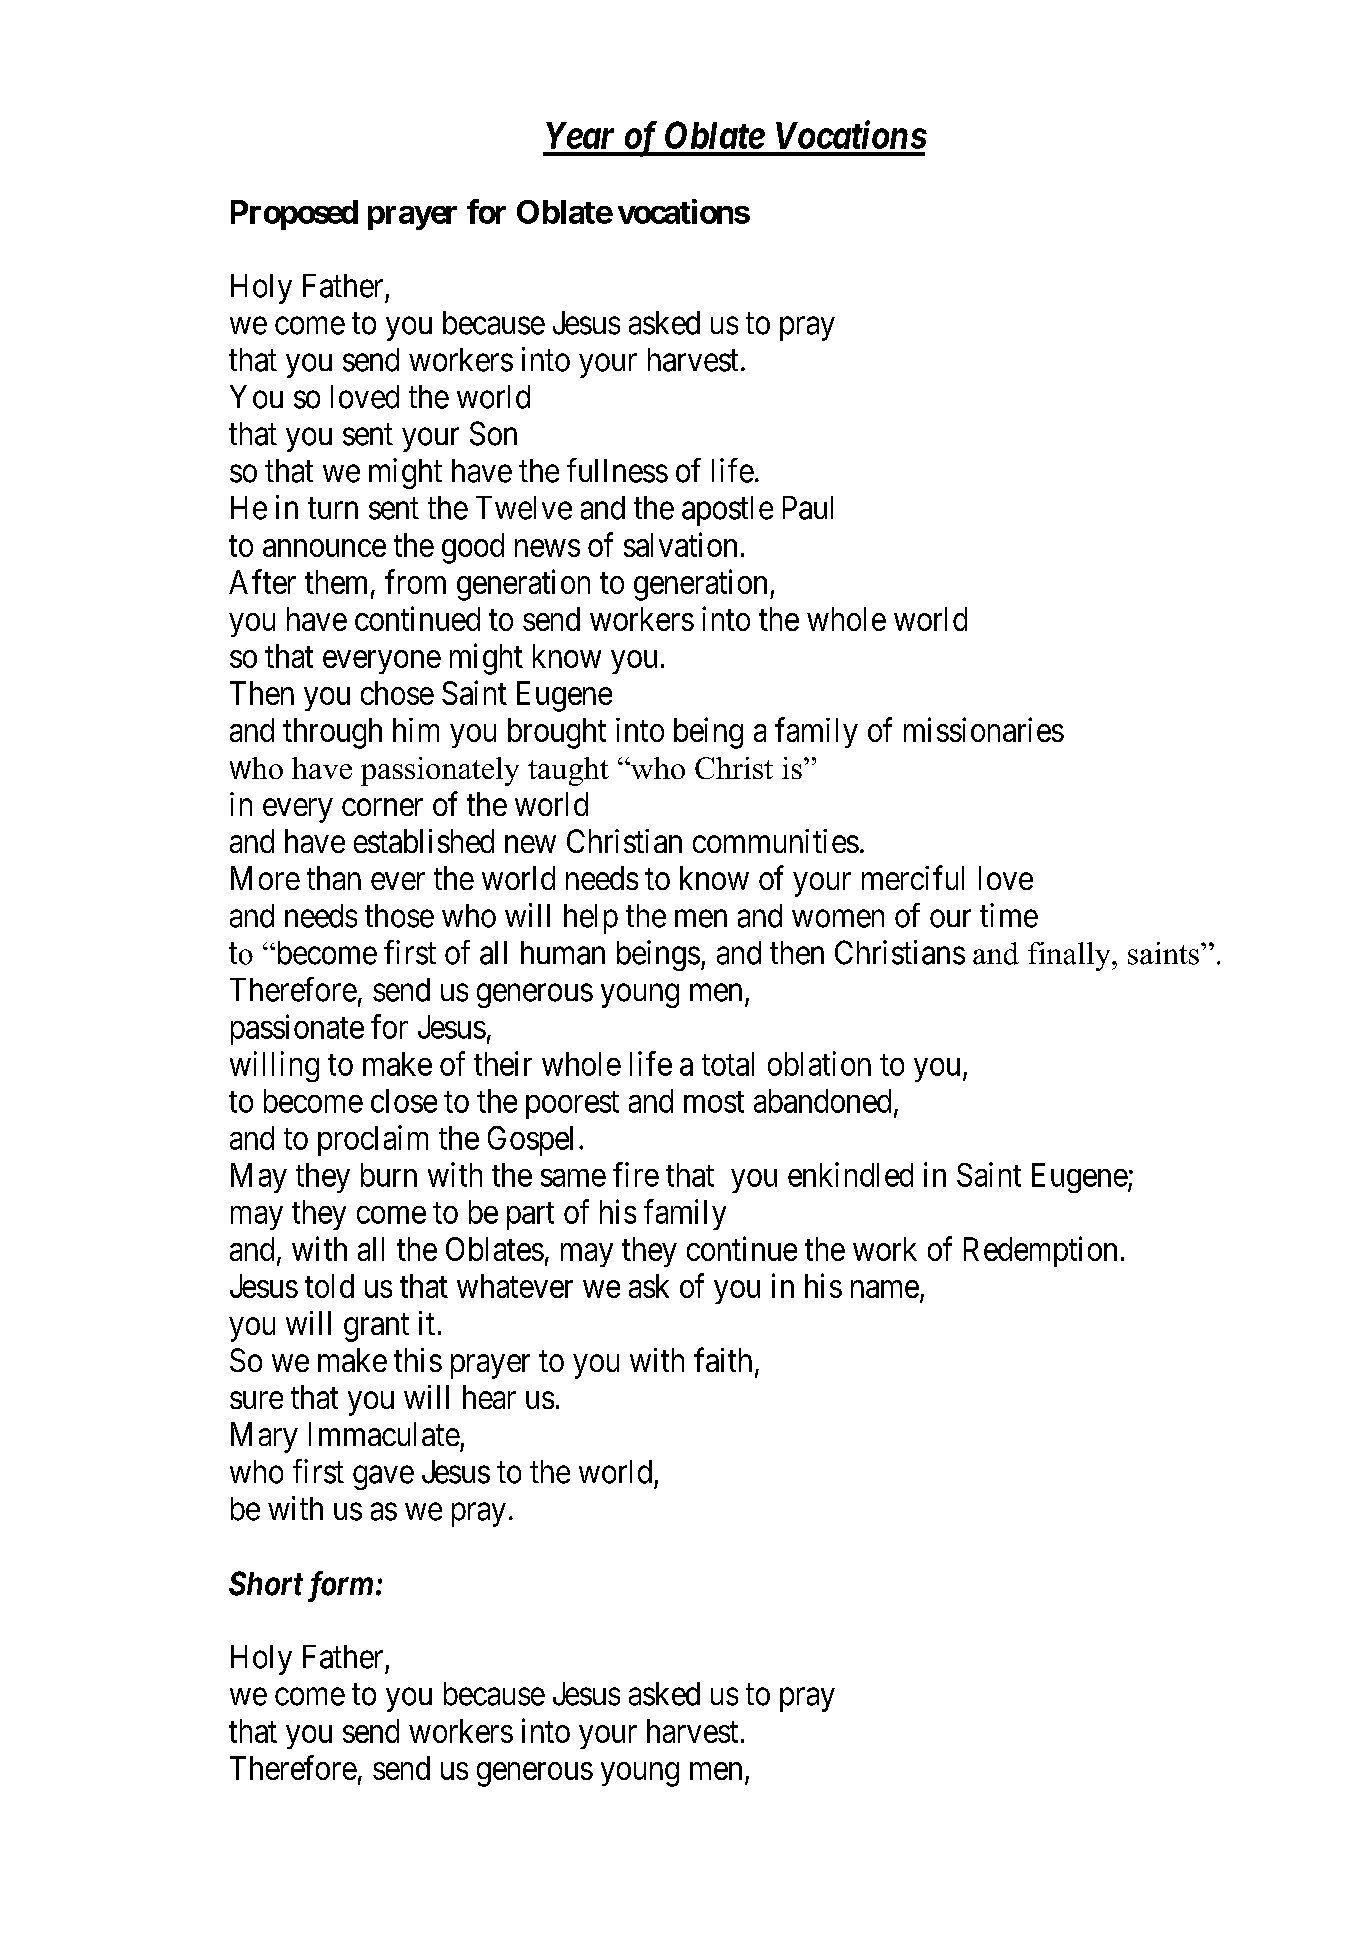 This image has height=1938, width=1370. I want to click on through, so click(332, 733).
